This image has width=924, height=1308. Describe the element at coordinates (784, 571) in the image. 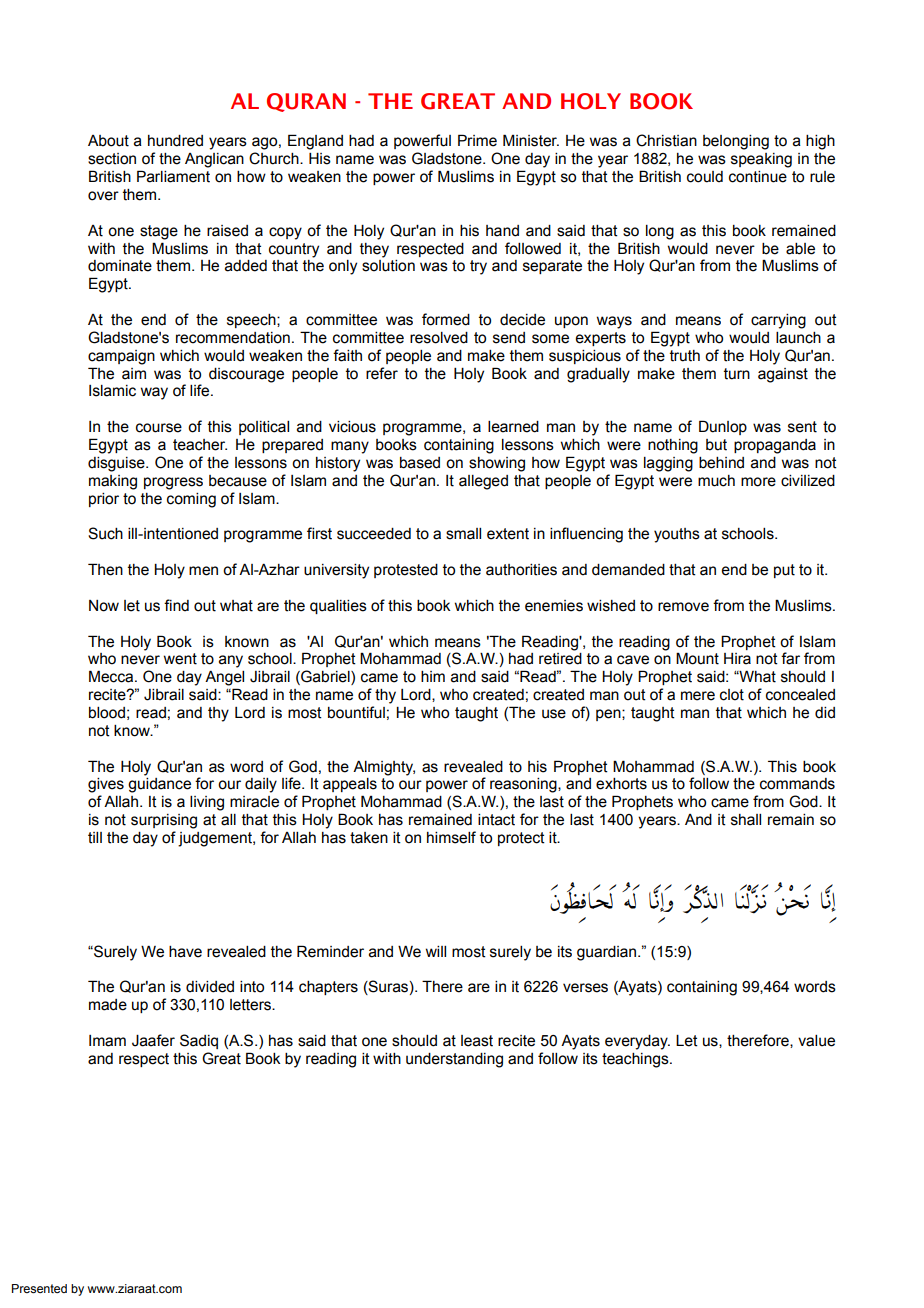

I see `put` at that location.
